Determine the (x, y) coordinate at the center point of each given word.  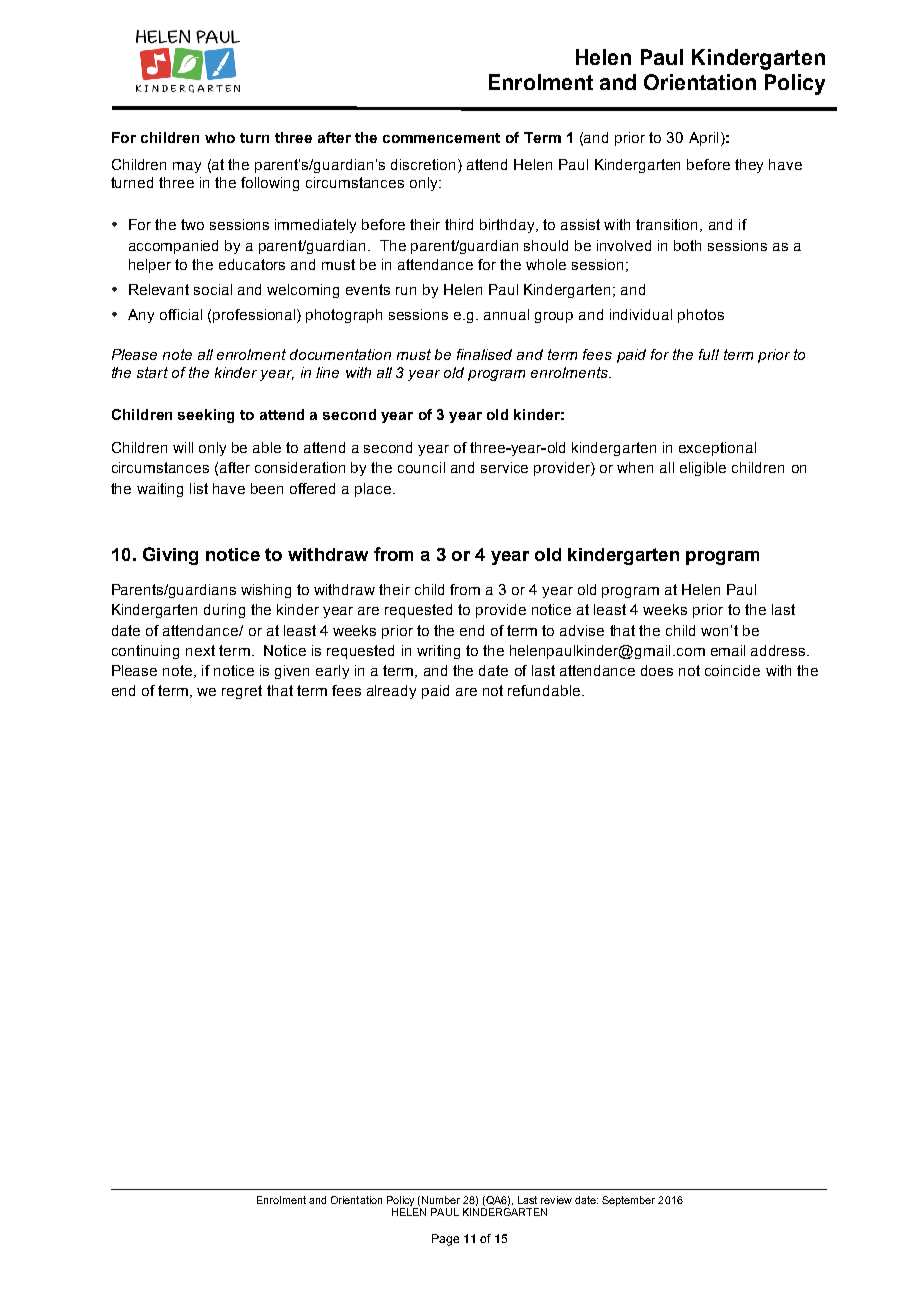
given (292, 672)
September (628, 1201)
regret (242, 692)
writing (438, 652)
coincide (732, 670)
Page (445, 1240)
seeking (206, 416)
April (703, 139)
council (421, 467)
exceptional (717, 449)
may (187, 167)
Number (441, 1200)
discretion (423, 164)
